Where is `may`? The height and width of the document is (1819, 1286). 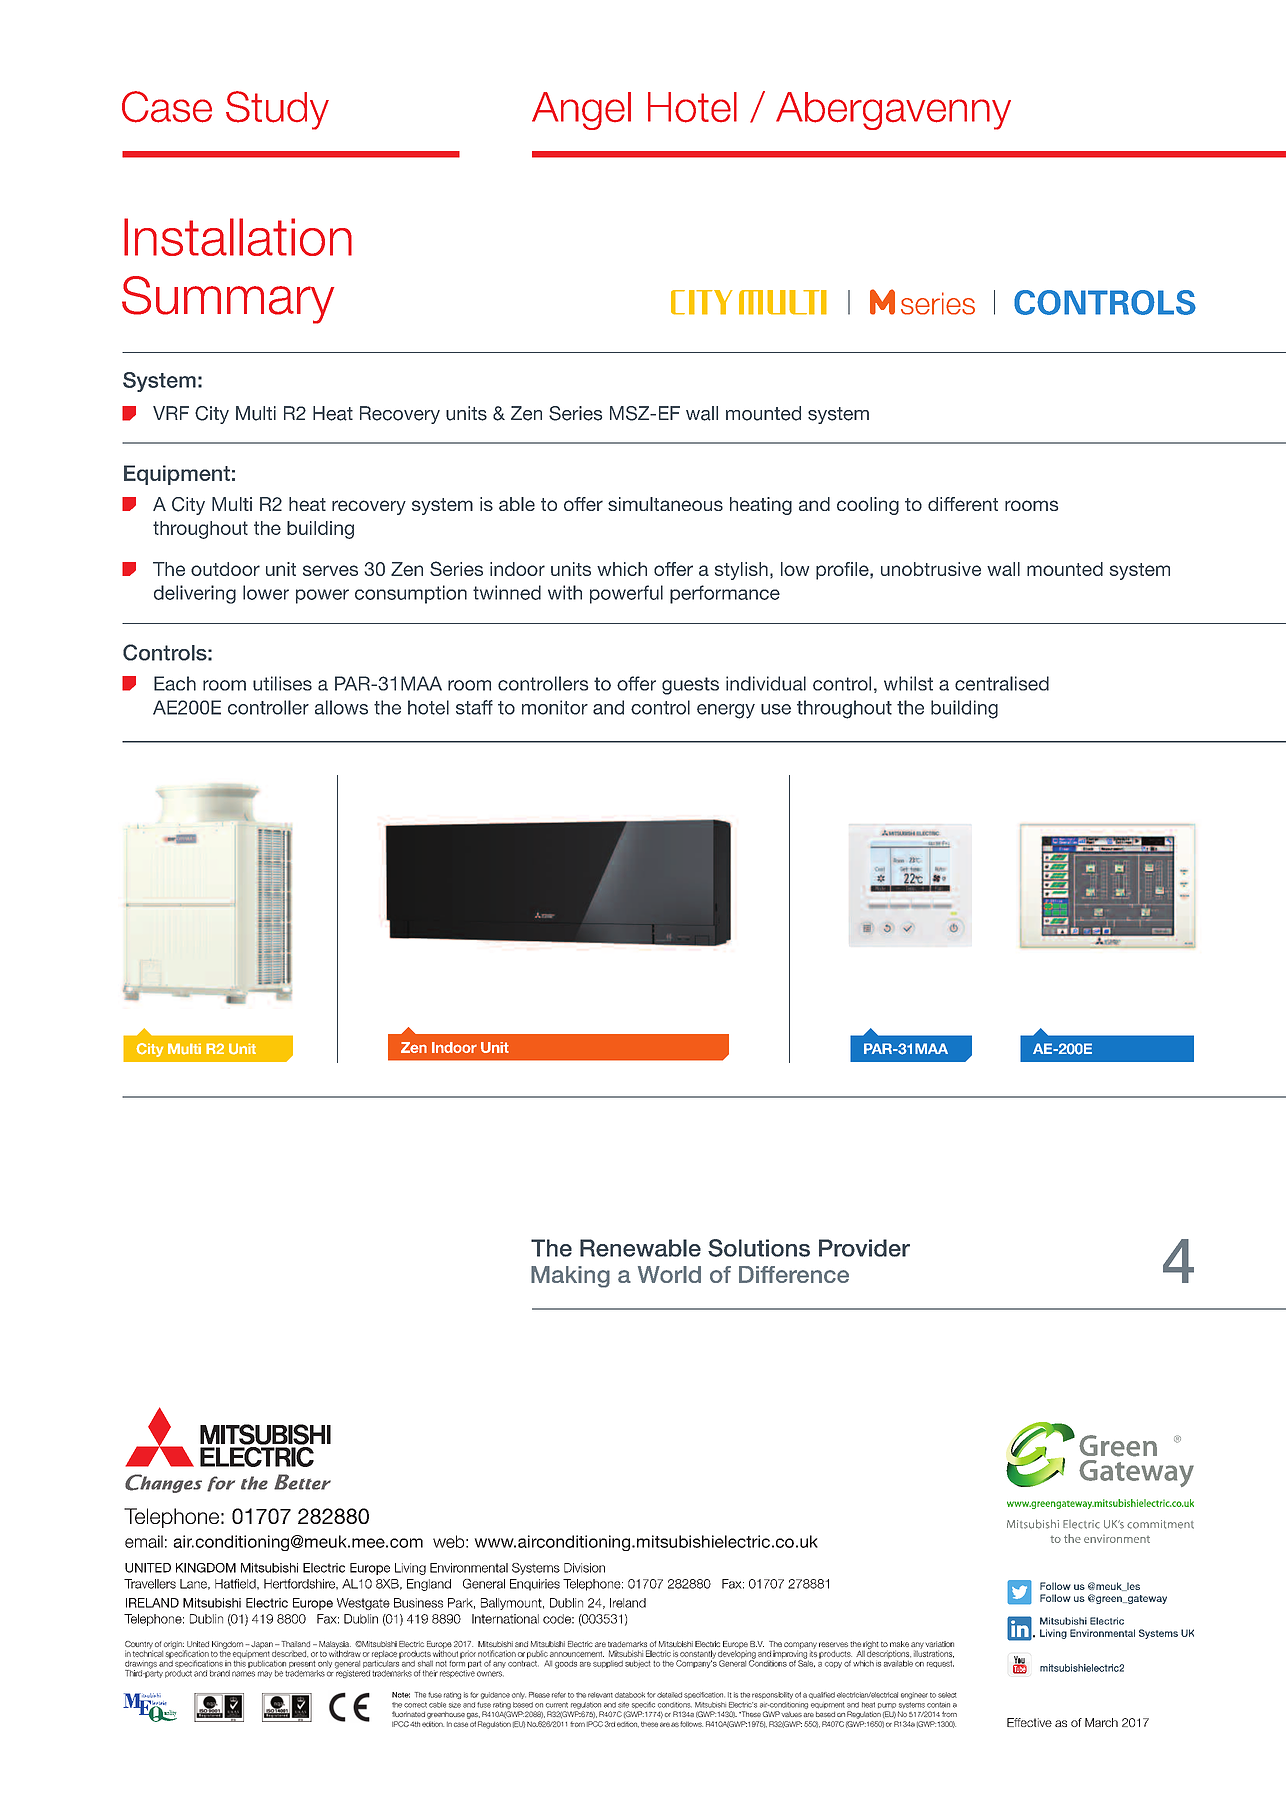
may is located at coordinates (265, 1674).
